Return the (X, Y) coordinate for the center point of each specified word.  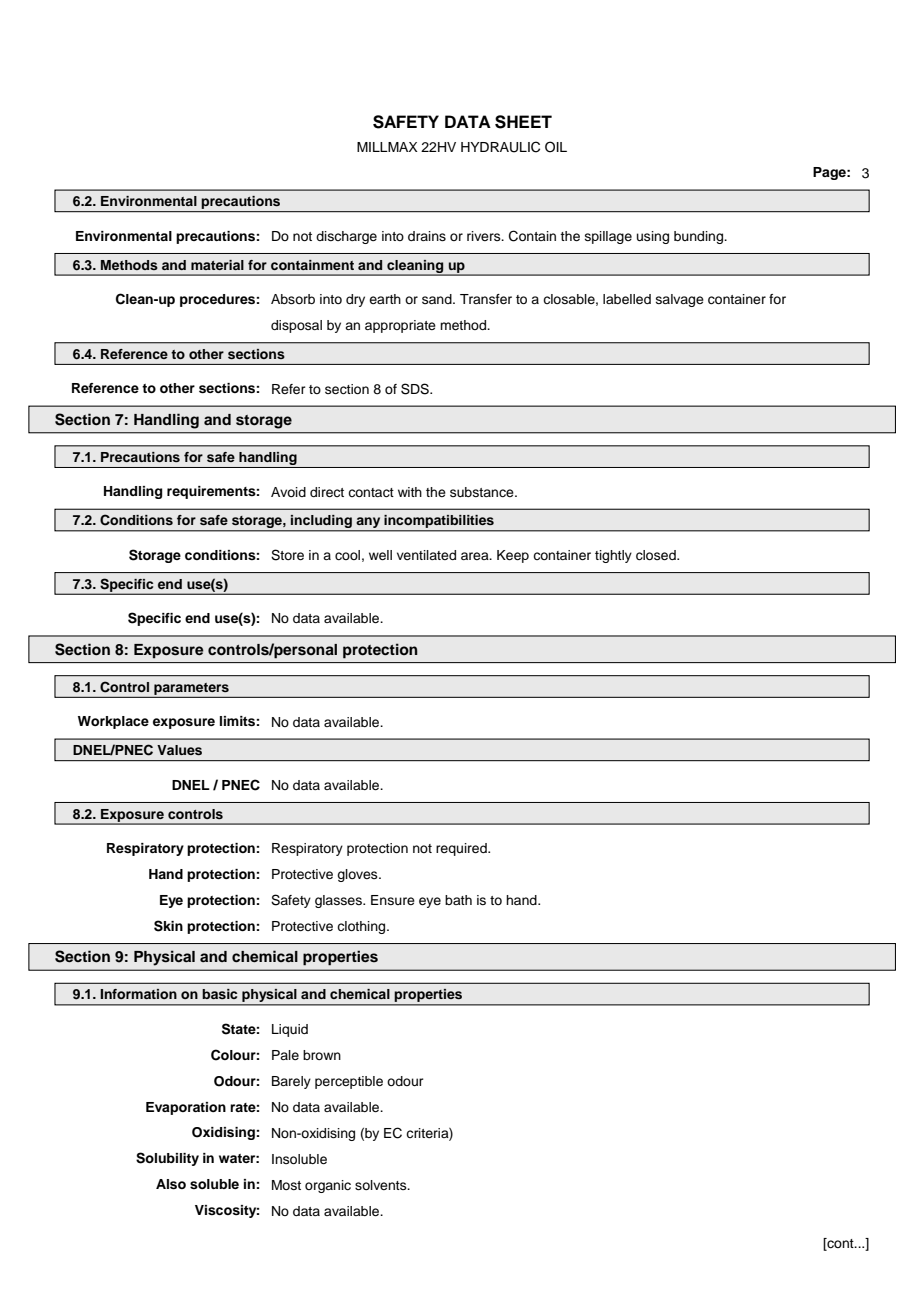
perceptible (349, 1082)
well (380, 555)
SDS (416, 389)
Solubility (167, 1159)
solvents (382, 1185)
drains (427, 236)
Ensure (393, 900)
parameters (191, 689)
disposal (296, 326)
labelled (627, 299)
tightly (613, 556)
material (217, 265)
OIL (556, 147)
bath (458, 900)
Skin (168, 926)
